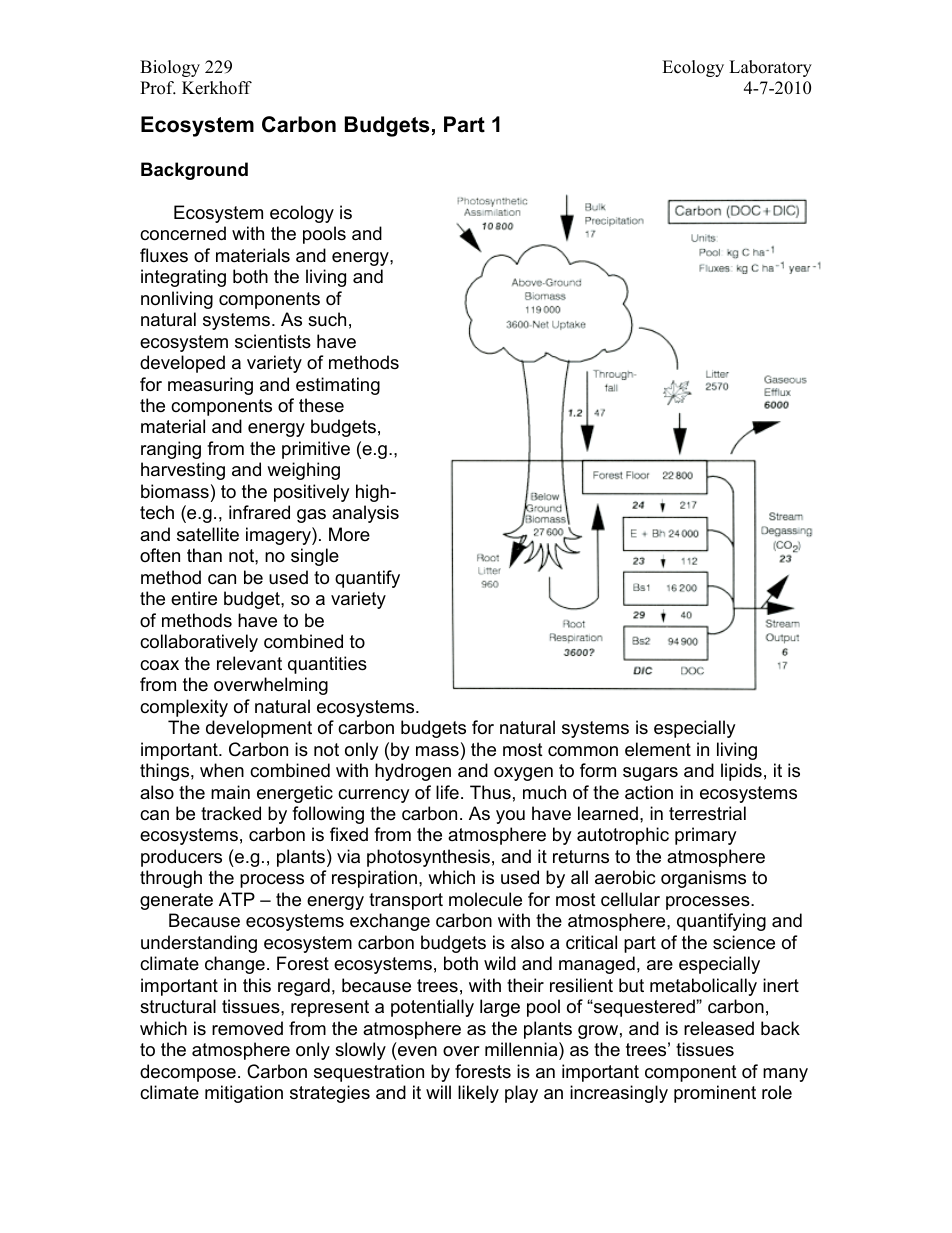  What do you see at coordinates (338, 386) in the screenshot?
I see `estimating` at bounding box center [338, 386].
